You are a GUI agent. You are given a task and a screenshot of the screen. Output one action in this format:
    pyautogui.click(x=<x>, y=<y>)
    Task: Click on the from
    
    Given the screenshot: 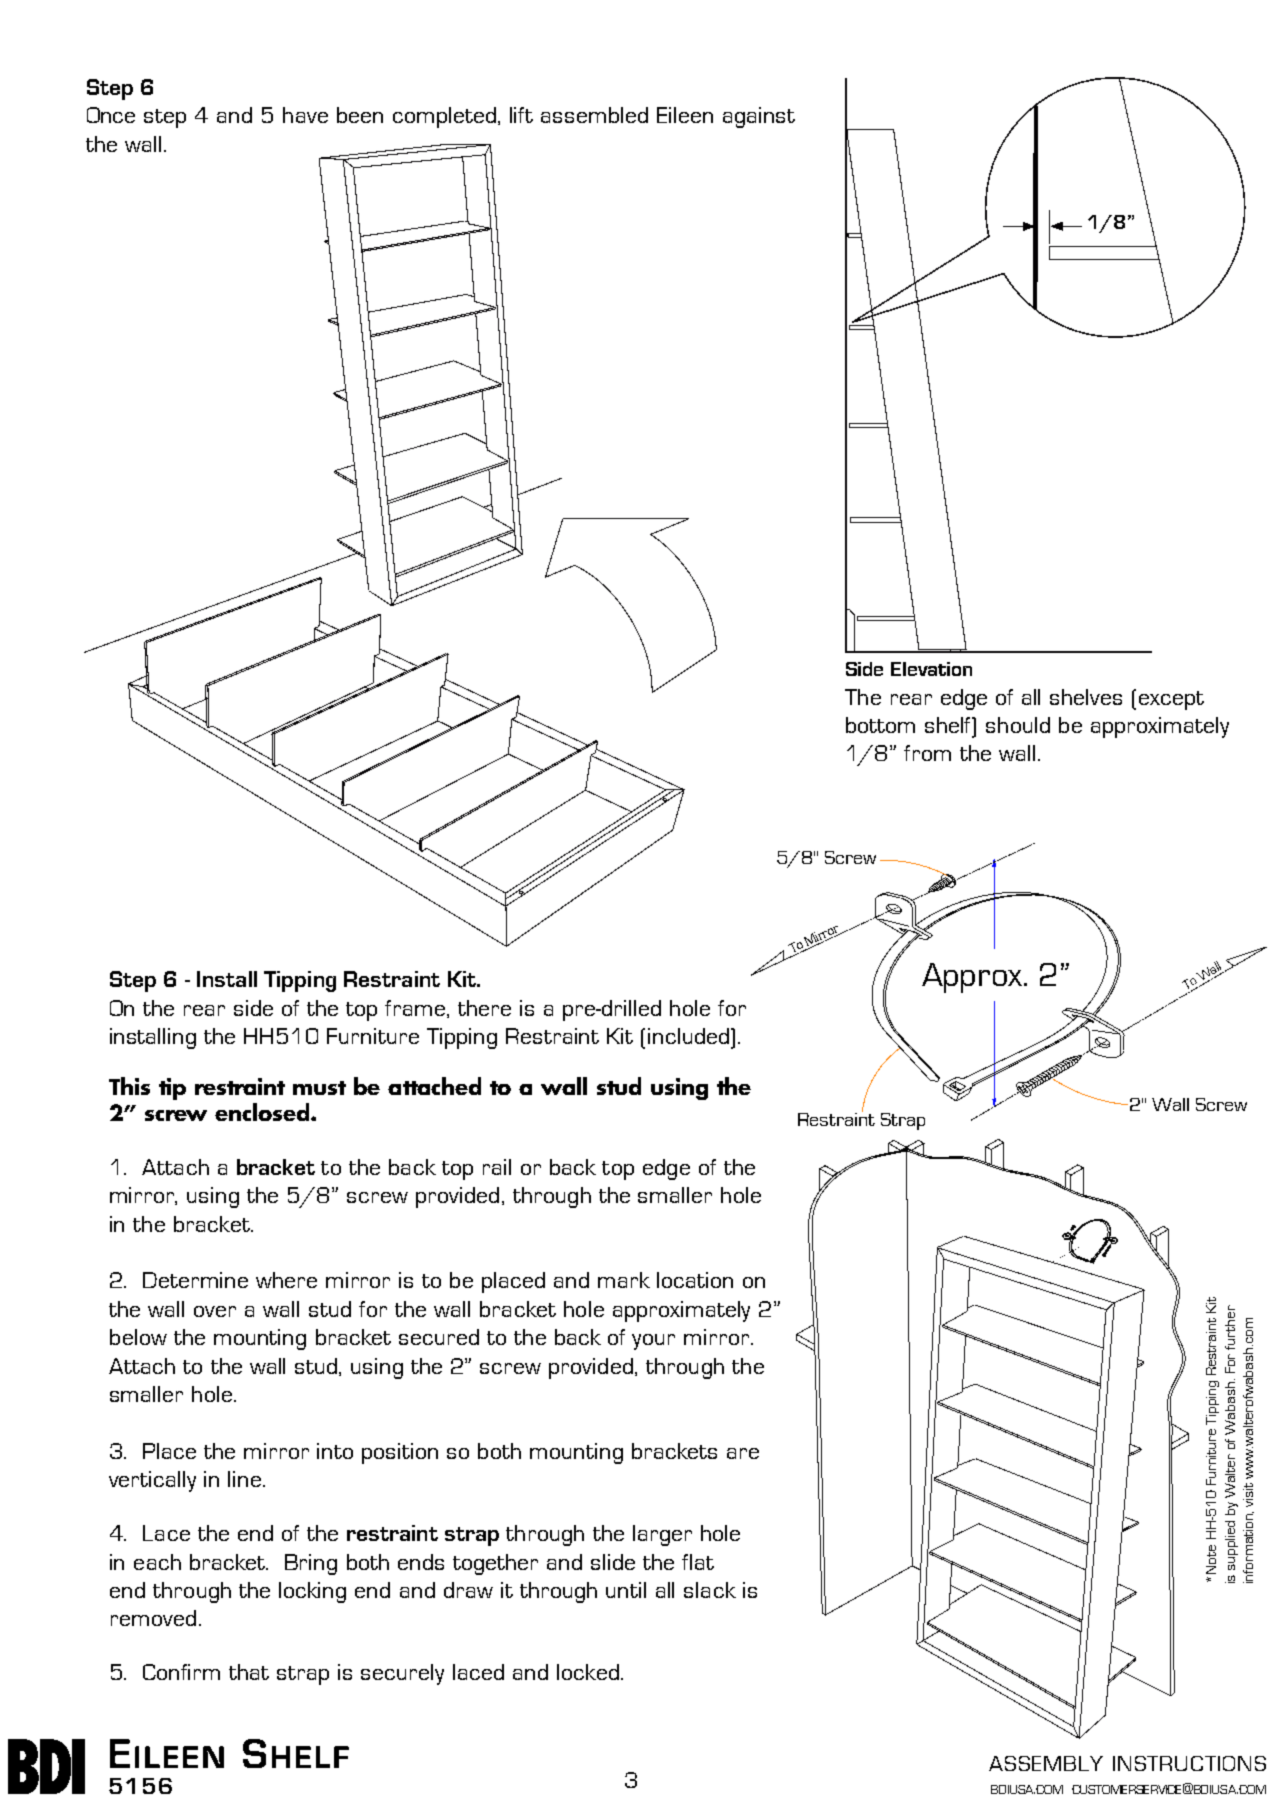 What is the action you would take?
    pyautogui.click(x=927, y=753)
